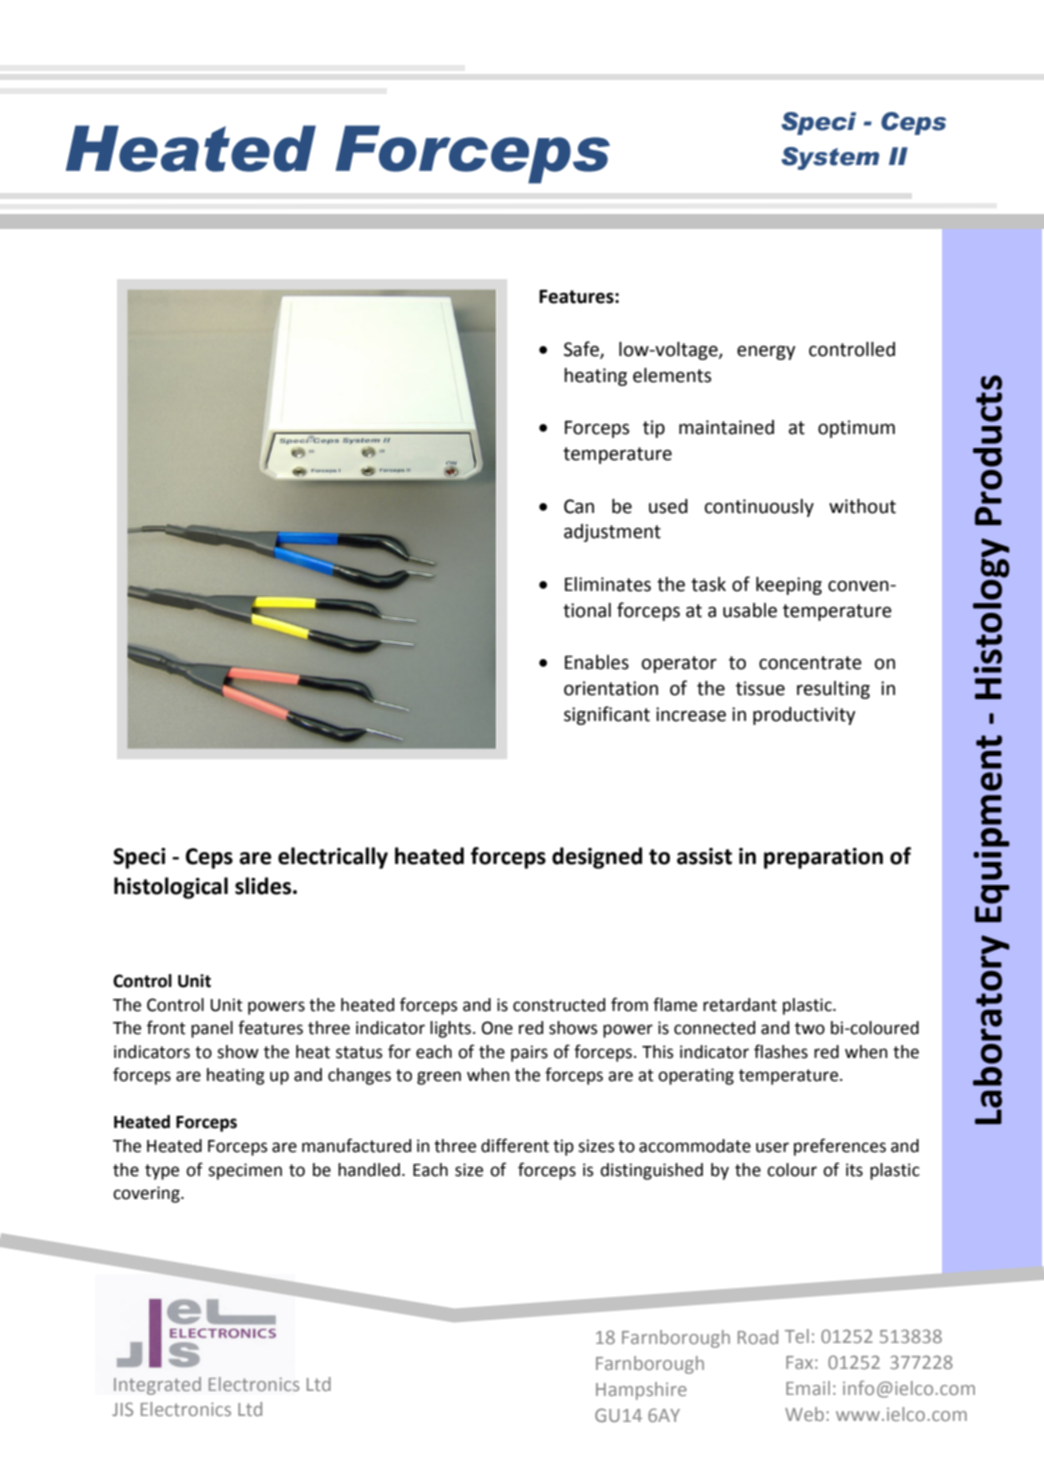  Describe the element at coordinates (582, 350) in the screenshot. I see `Safe` at that location.
